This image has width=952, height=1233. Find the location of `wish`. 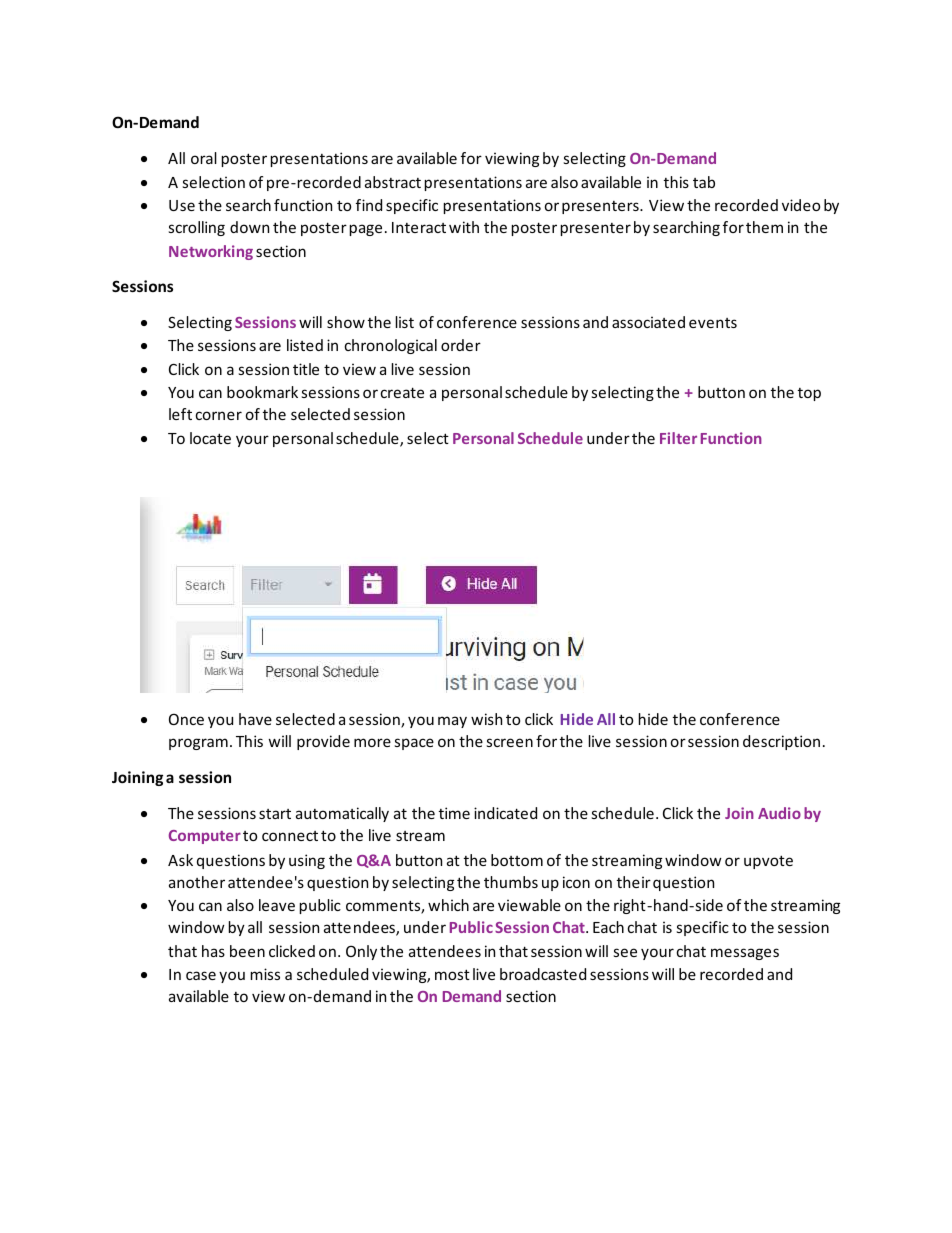

wish is located at coordinates (486, 719).
